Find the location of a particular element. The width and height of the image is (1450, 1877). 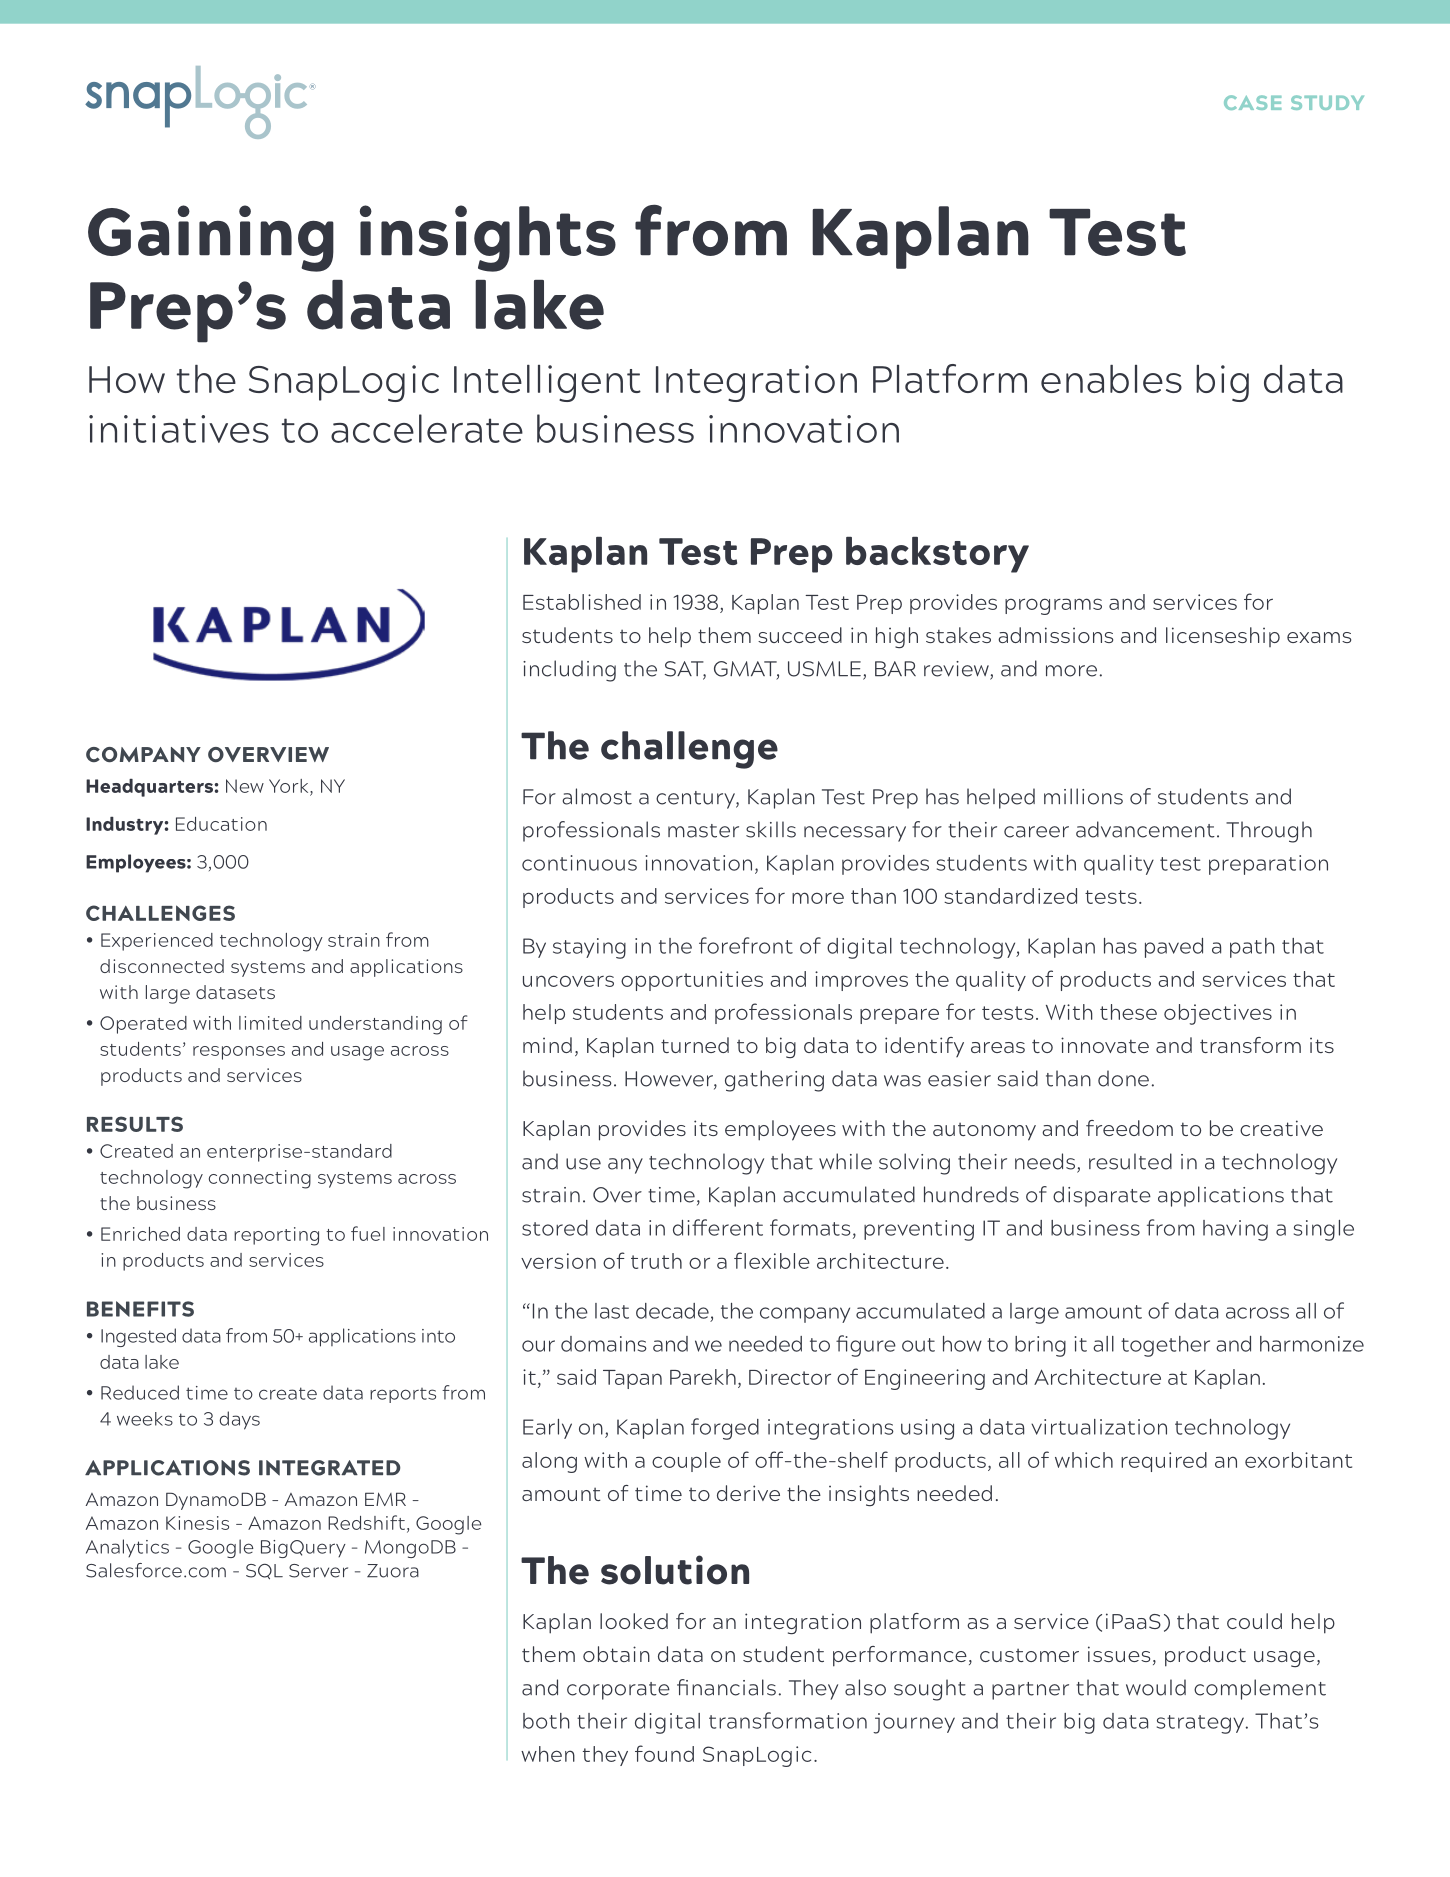

together is located at coordinates (1165, 1346).
